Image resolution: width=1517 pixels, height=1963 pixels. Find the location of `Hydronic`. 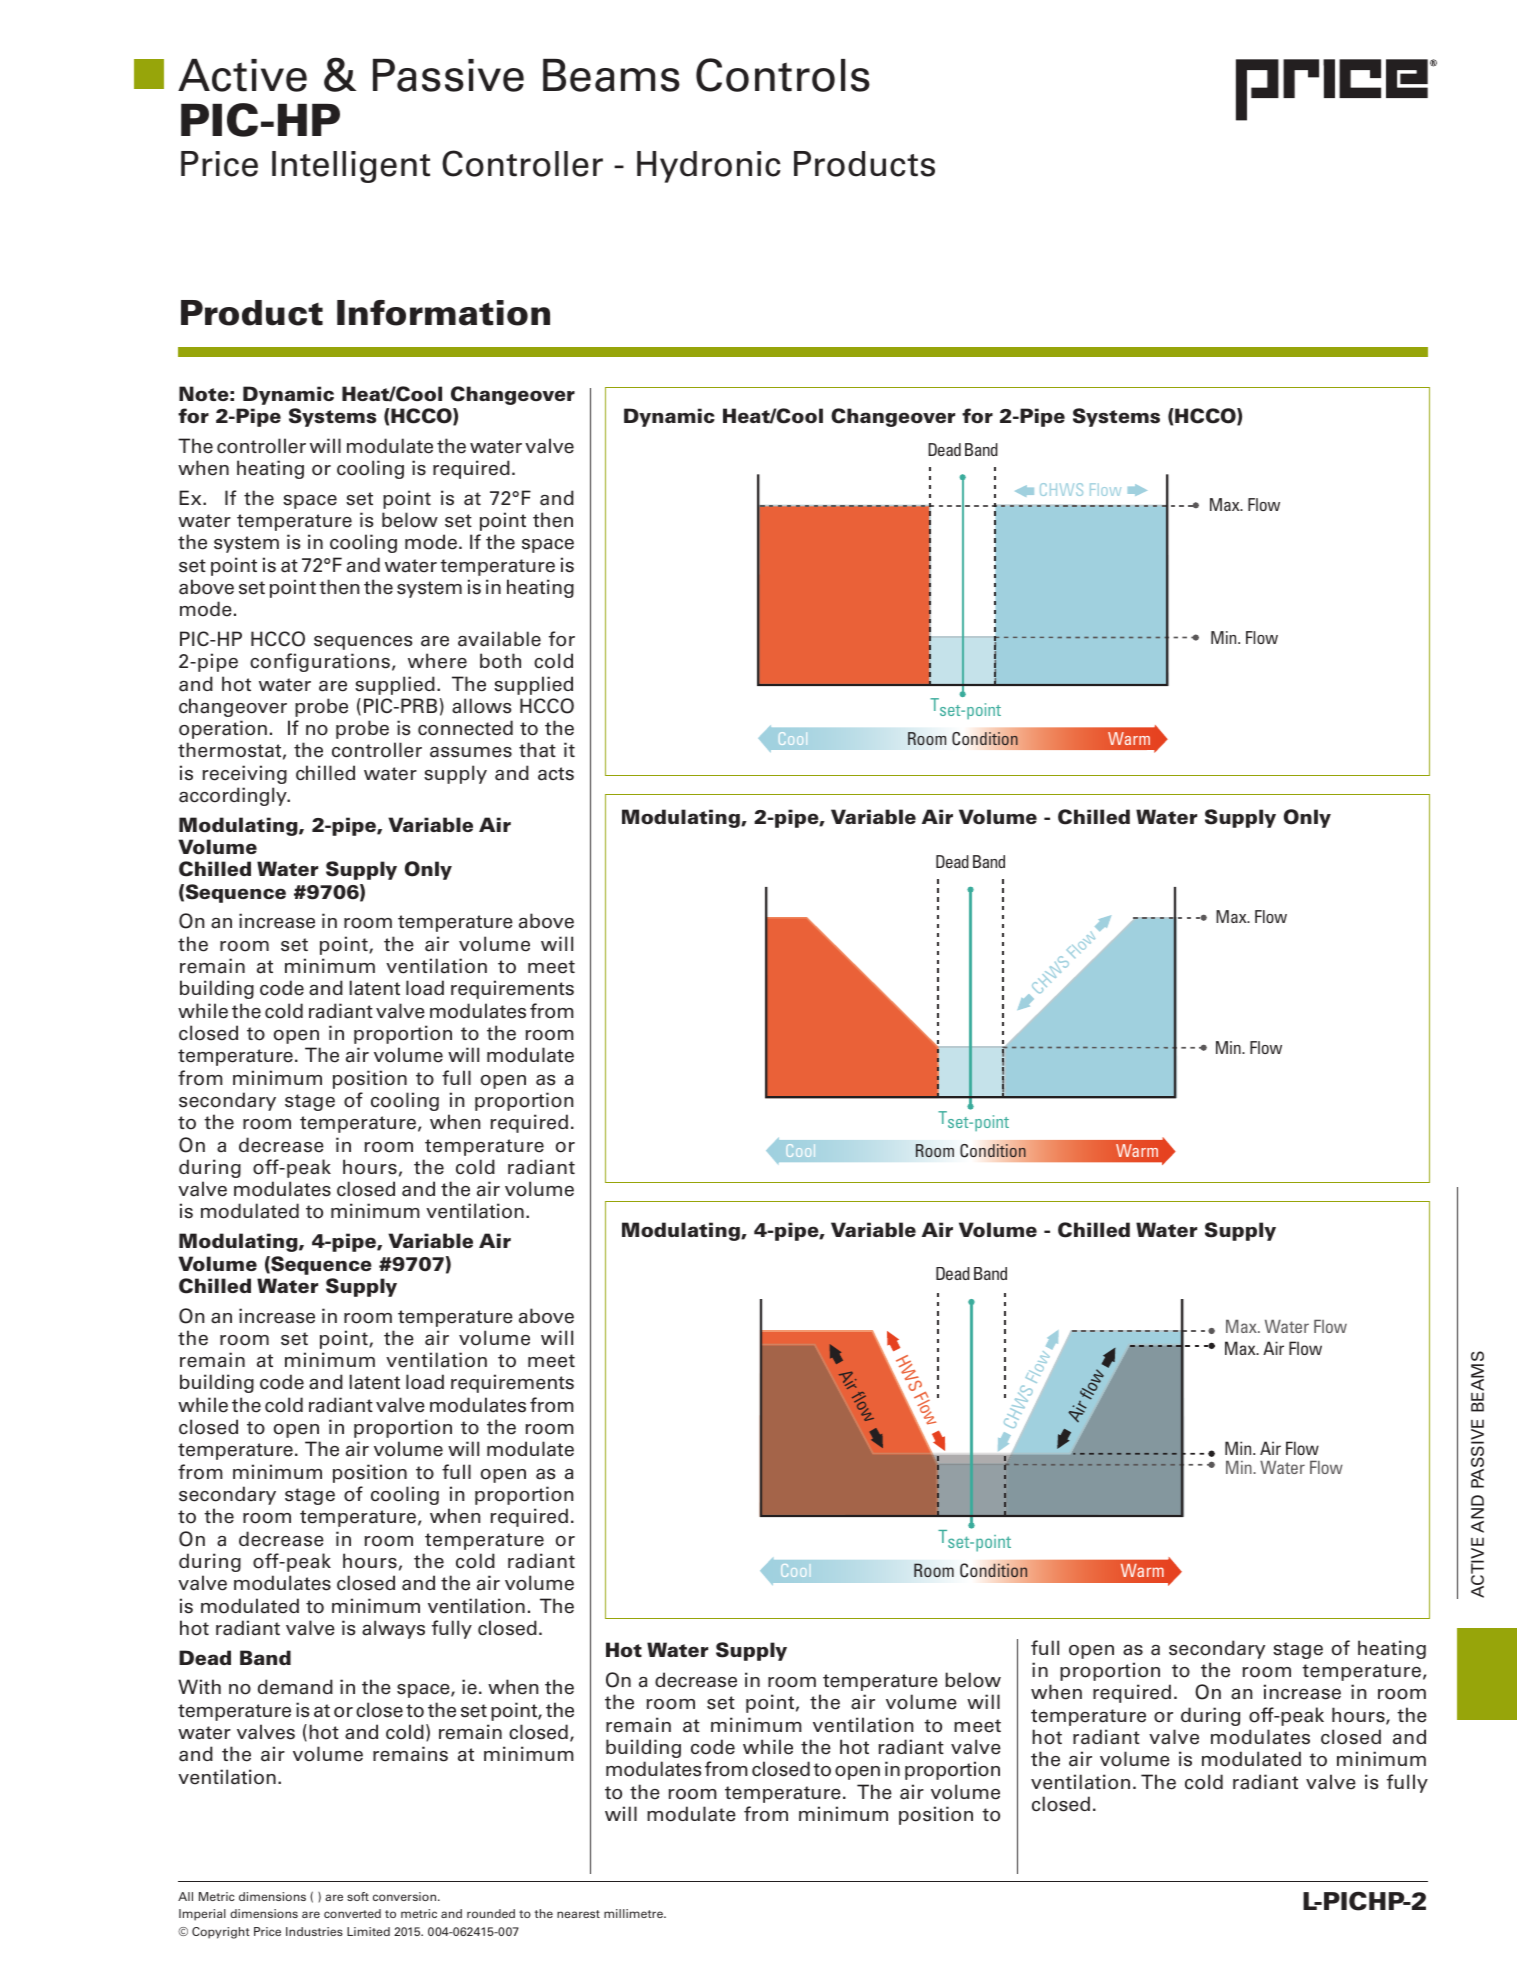

Hydronic is located at coordinates (709, 167).
